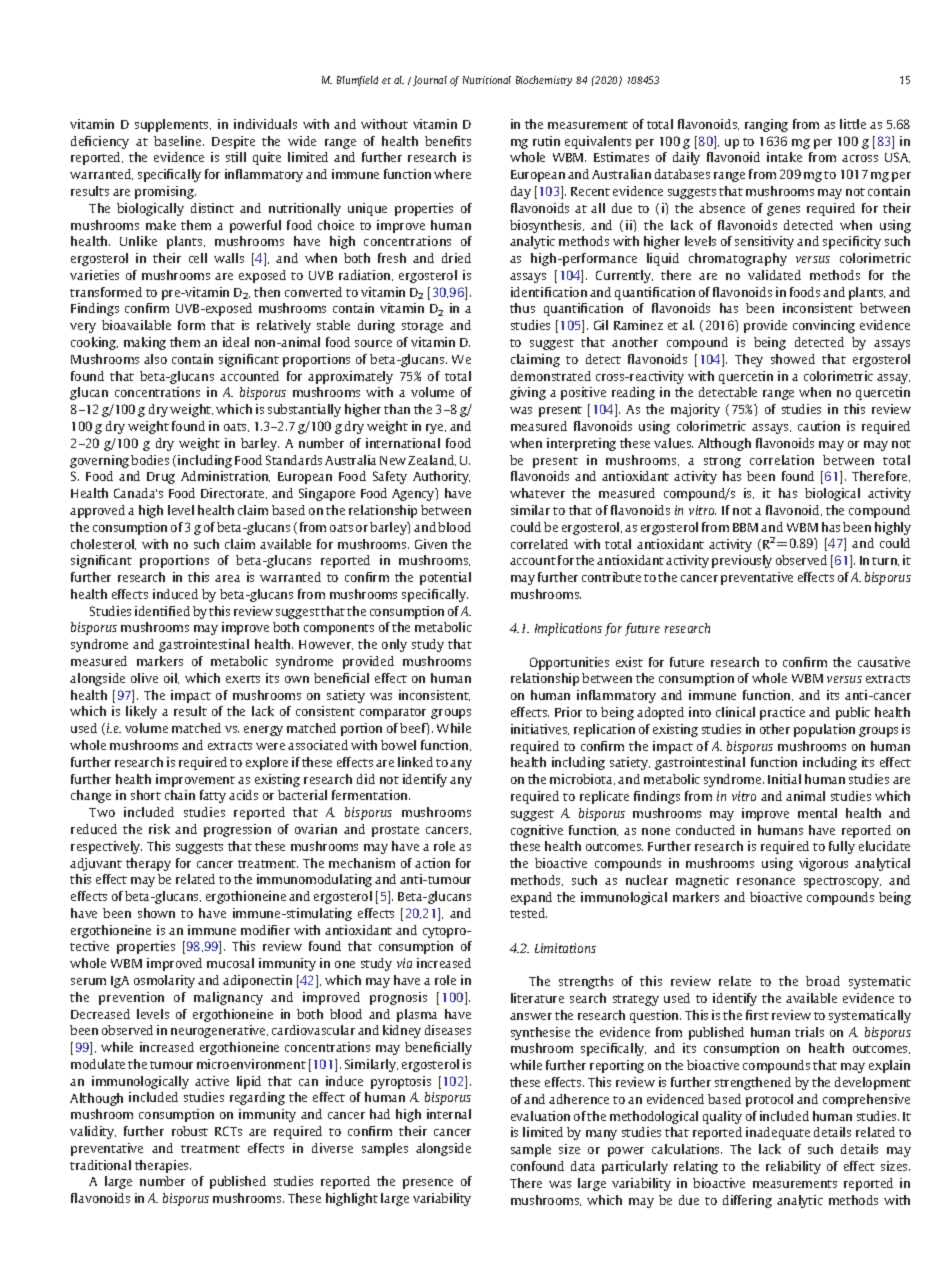  What do you see at coordinates (782, 460) in the screenshot?
I see `correlation` at bounding box center [782, 460].
